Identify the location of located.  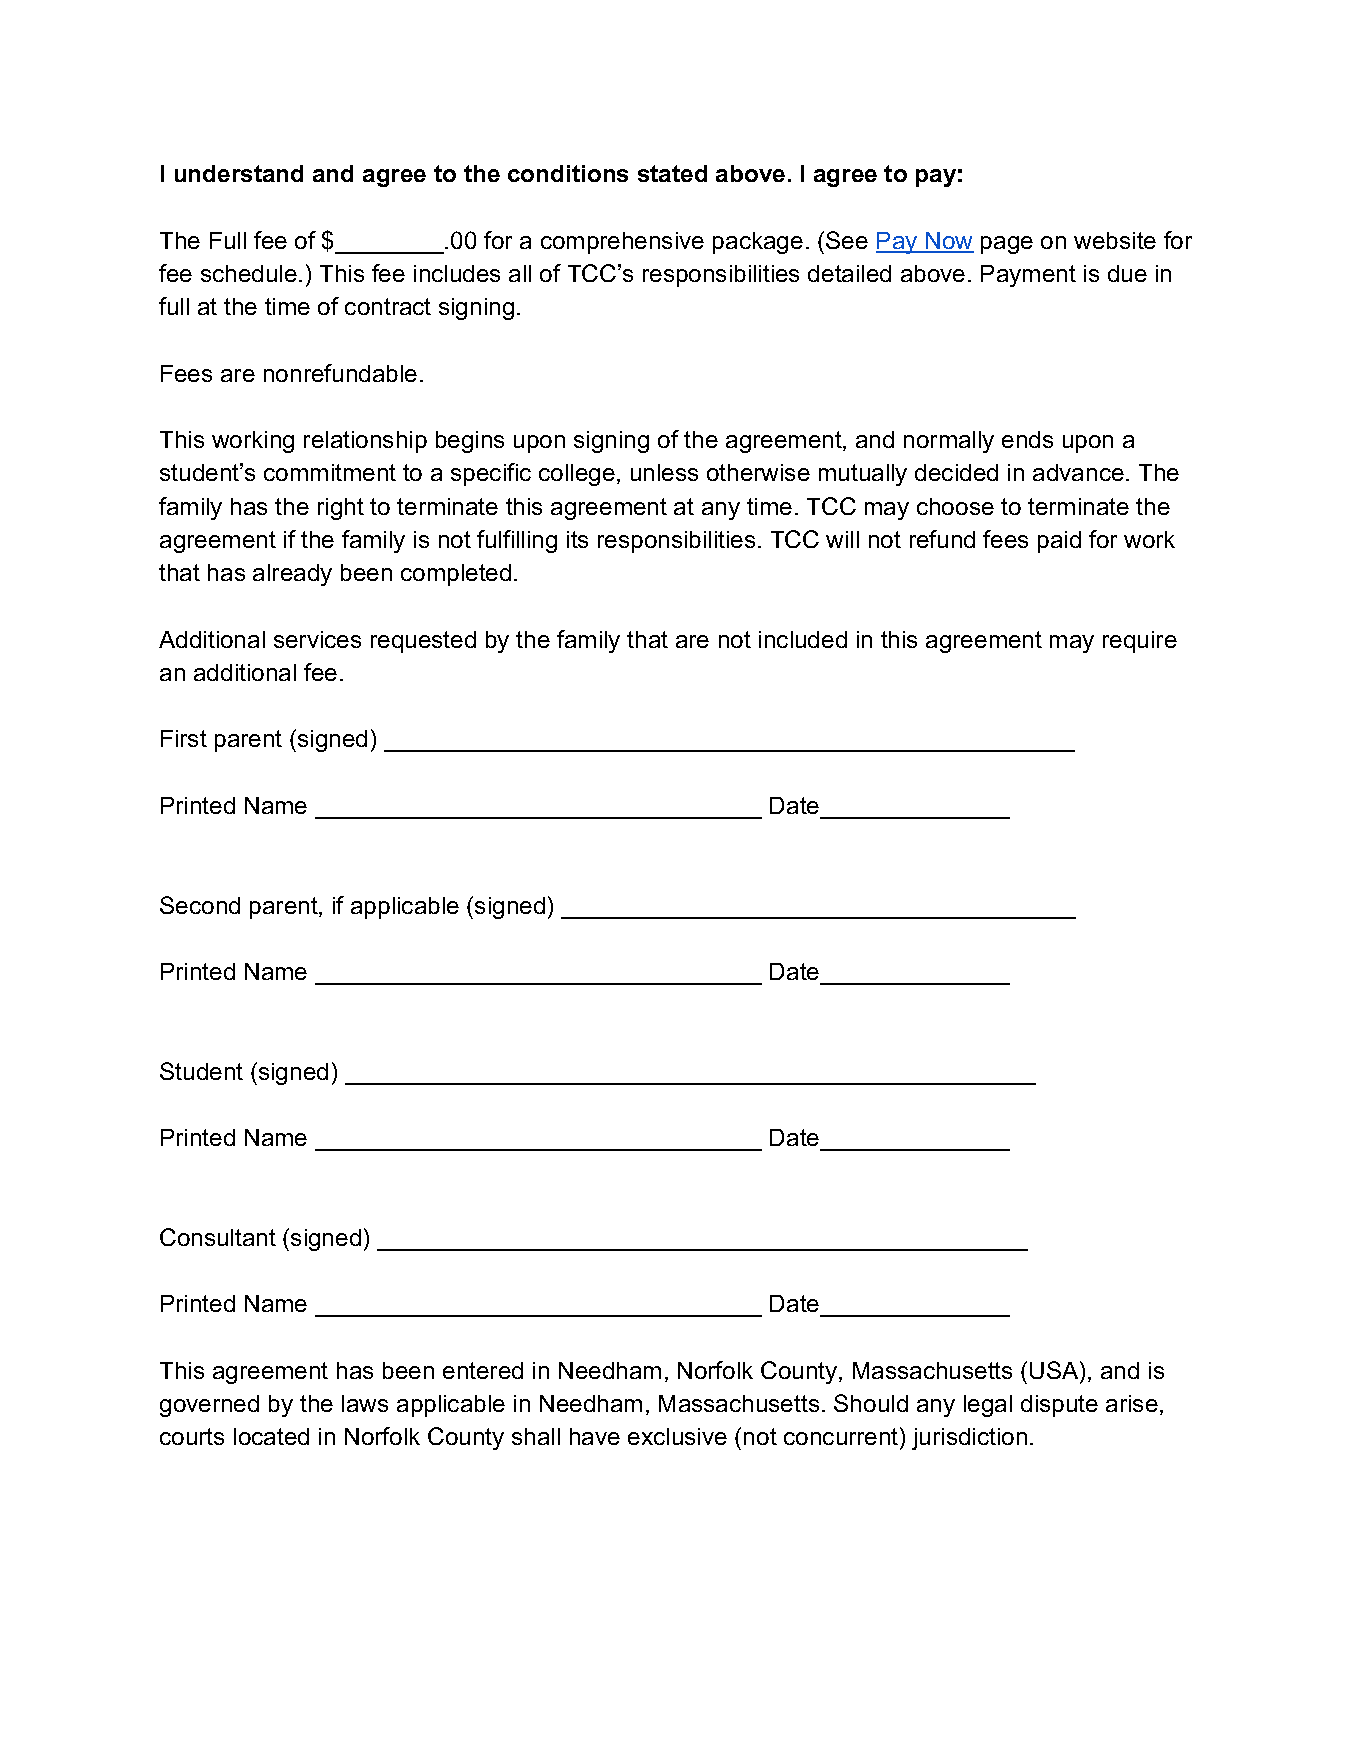
(271, 1436).
